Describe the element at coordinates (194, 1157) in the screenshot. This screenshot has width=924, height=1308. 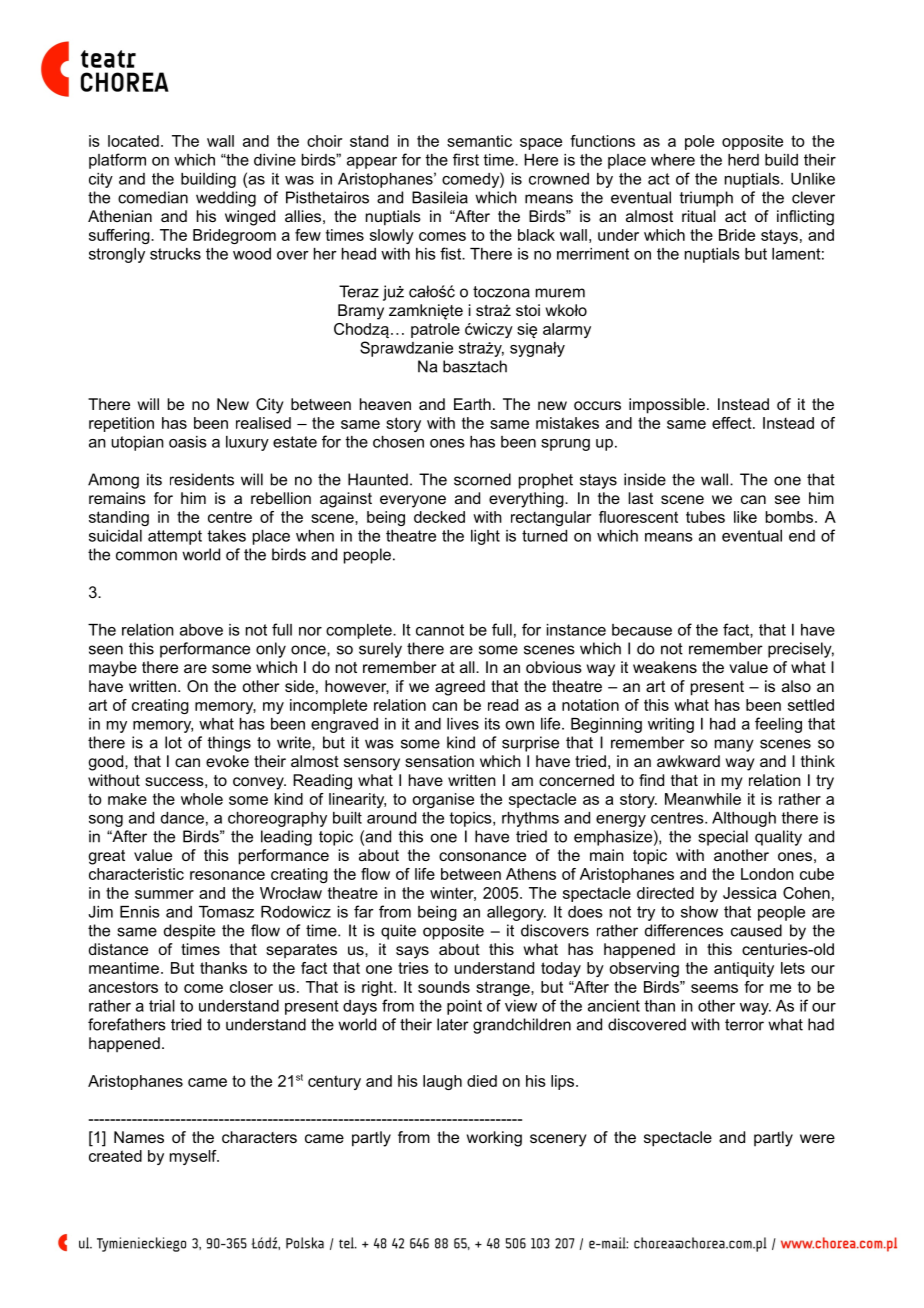
I see `myself` at that location.
